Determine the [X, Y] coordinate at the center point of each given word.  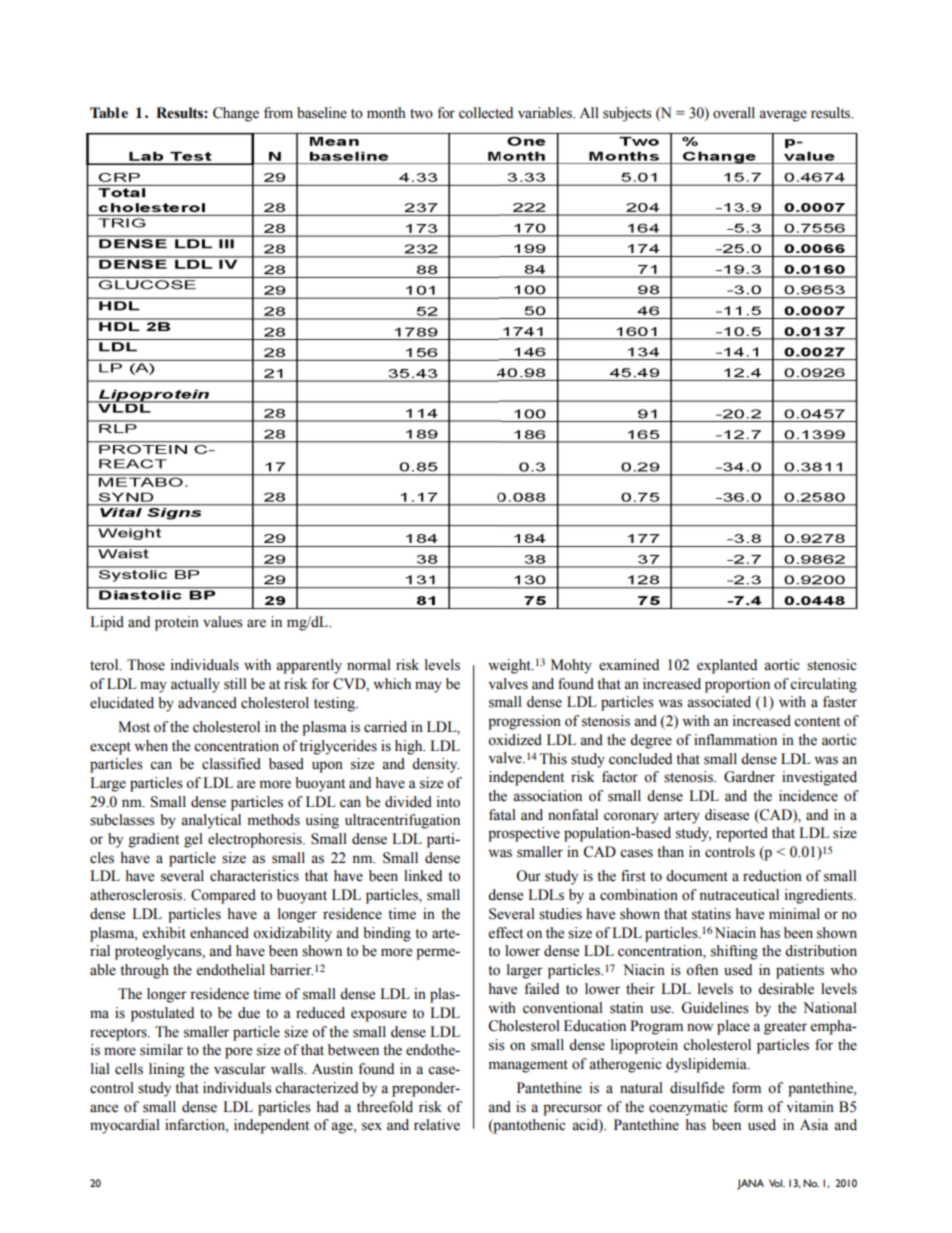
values [223, 622]
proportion [737, 685]
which [392, 684]
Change [236, 114]
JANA [750, 1184]
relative [437, 1125]
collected [486, 113]
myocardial [125, 1126]
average [783, 116]
